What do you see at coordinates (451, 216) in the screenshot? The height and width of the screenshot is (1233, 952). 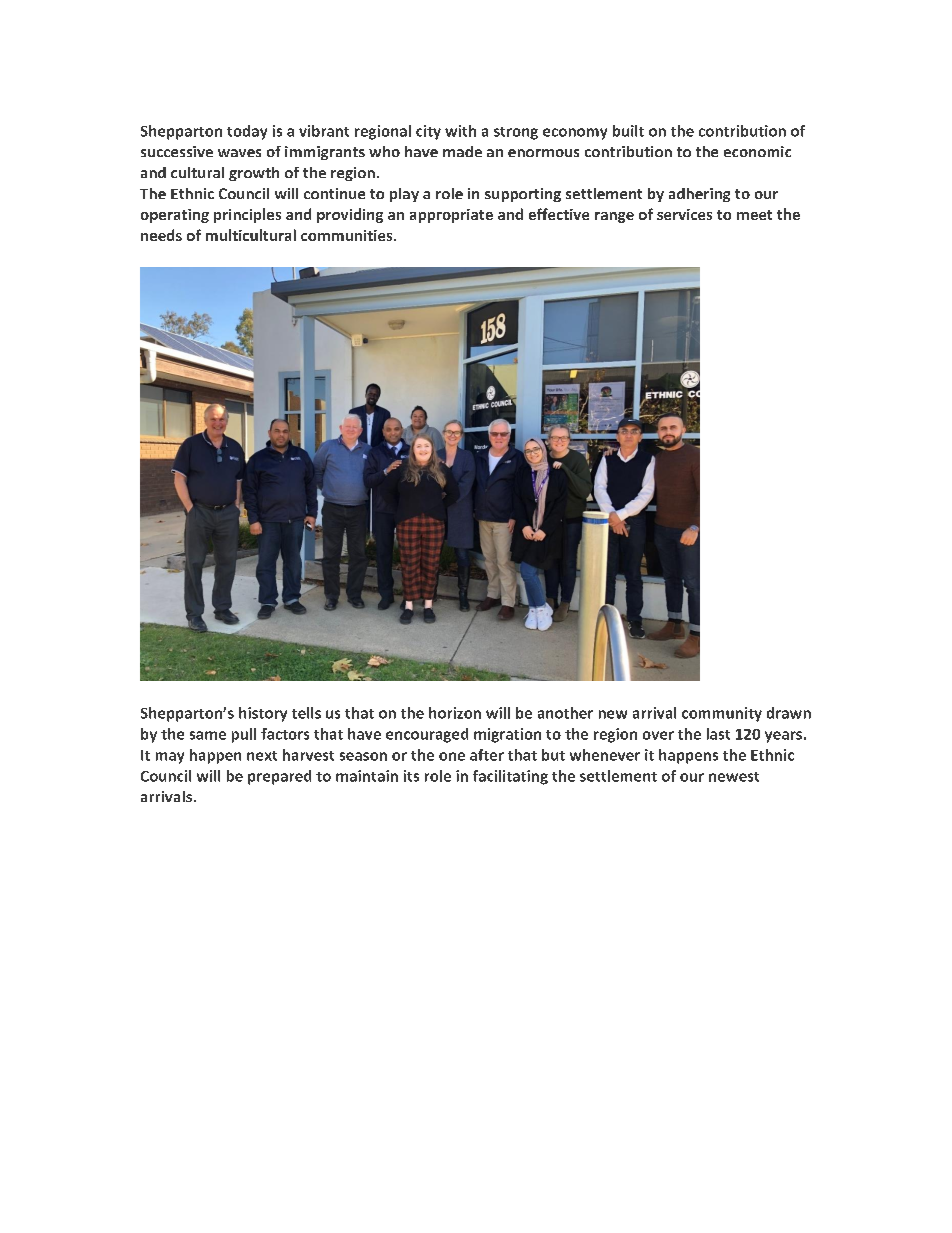 I see `appropriate` at bounding box center [451, 216].
